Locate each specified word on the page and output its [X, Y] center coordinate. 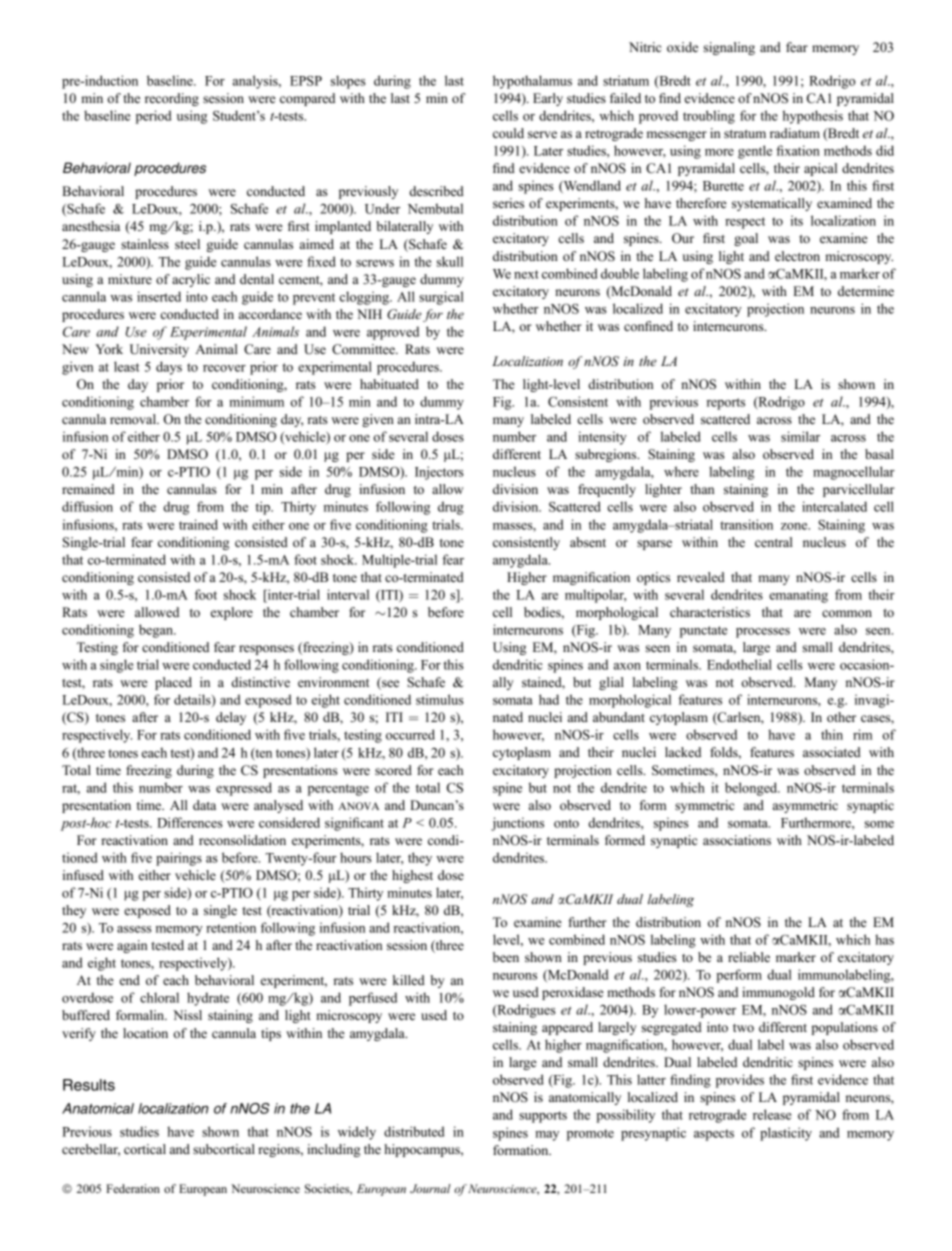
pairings [179, 859]
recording [172, 99]
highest [412, 876]
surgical [441, 298]
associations [737, 840]
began [157, 631]
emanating [798, 596]
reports [725, 404]
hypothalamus [532, 82]
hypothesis [813, 117]
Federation [133, 1188]
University [159, 350]
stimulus [440, 699]
